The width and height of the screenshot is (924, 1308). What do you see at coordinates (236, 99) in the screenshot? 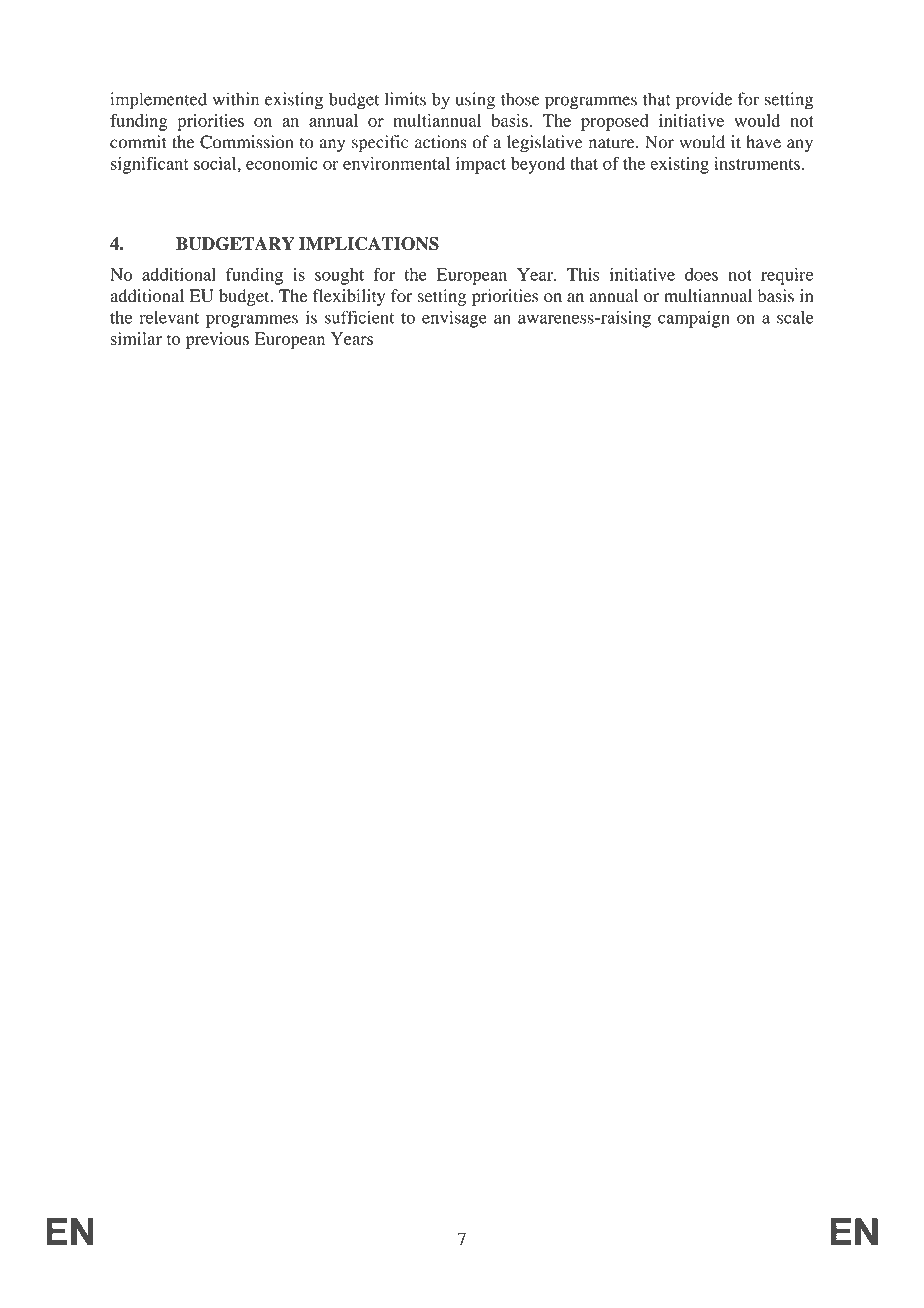
I see `within` at bounding box center [236, 99].
